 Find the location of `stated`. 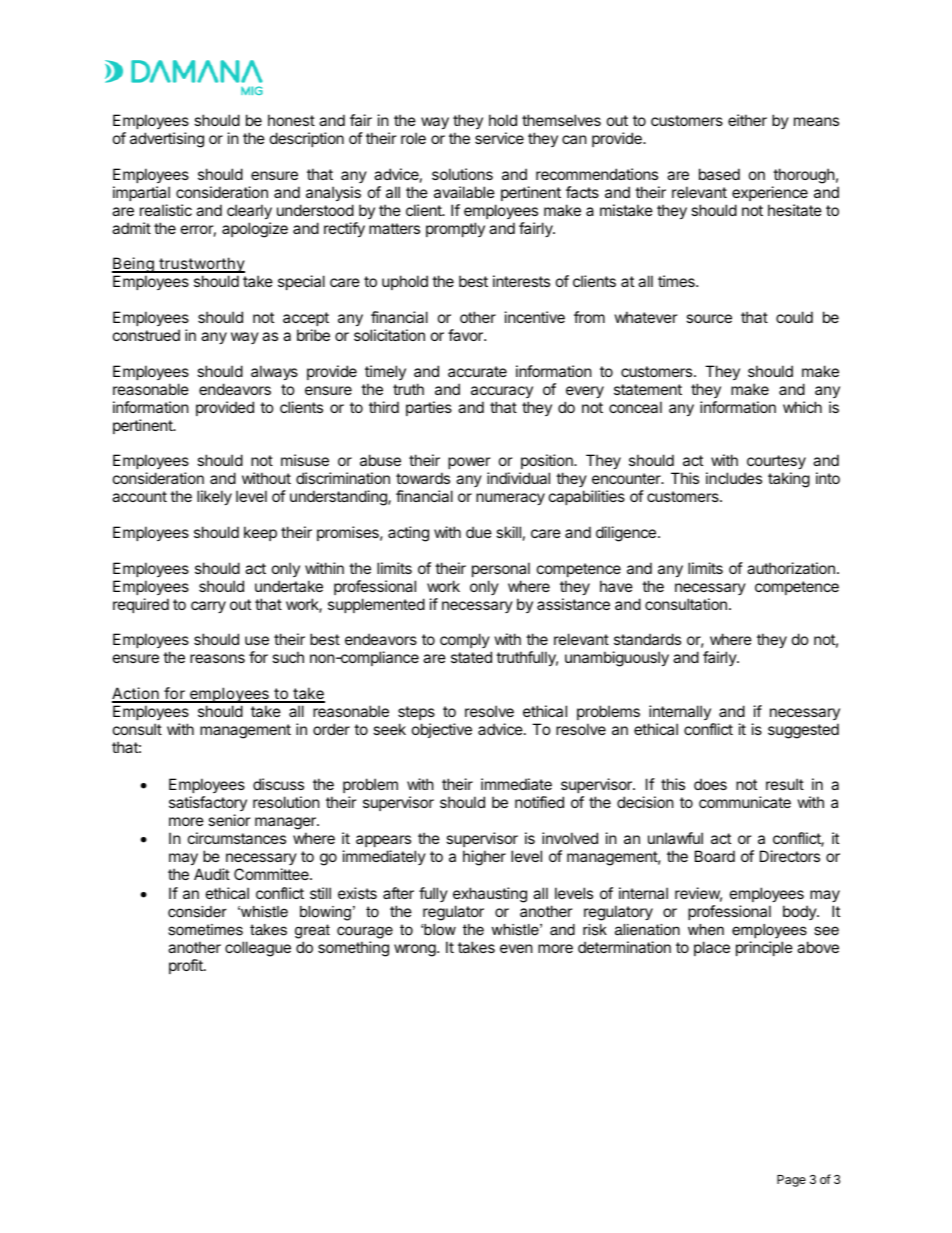

stated is located at coordinates (471, 657).
